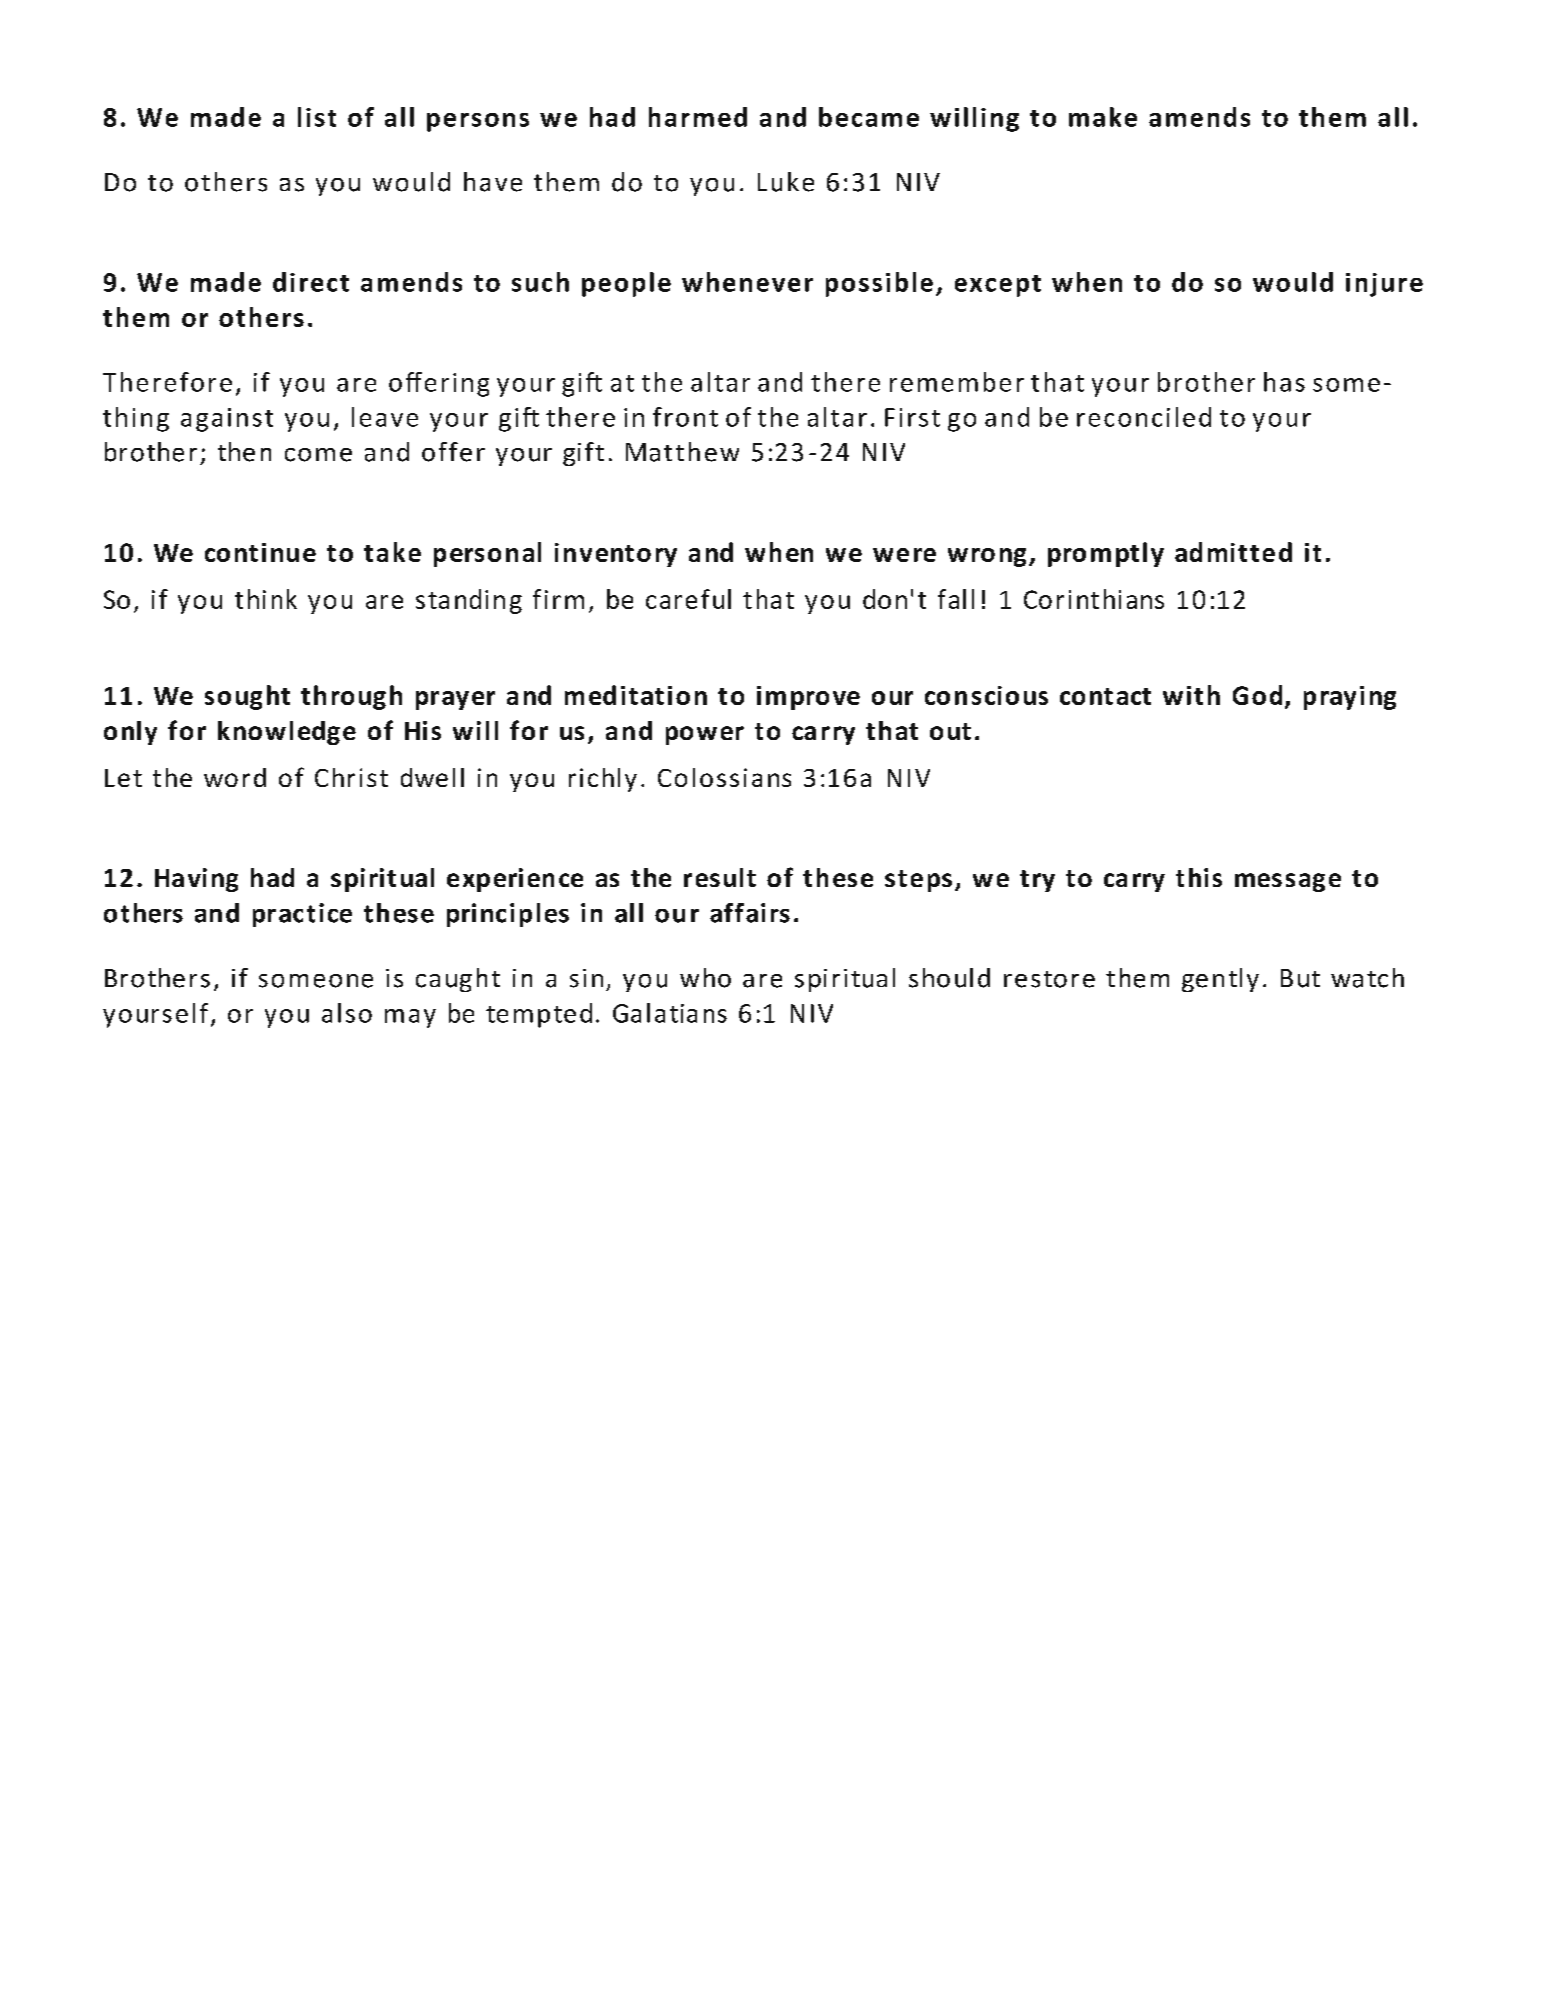  I want to click on who, so click(705, 978).
